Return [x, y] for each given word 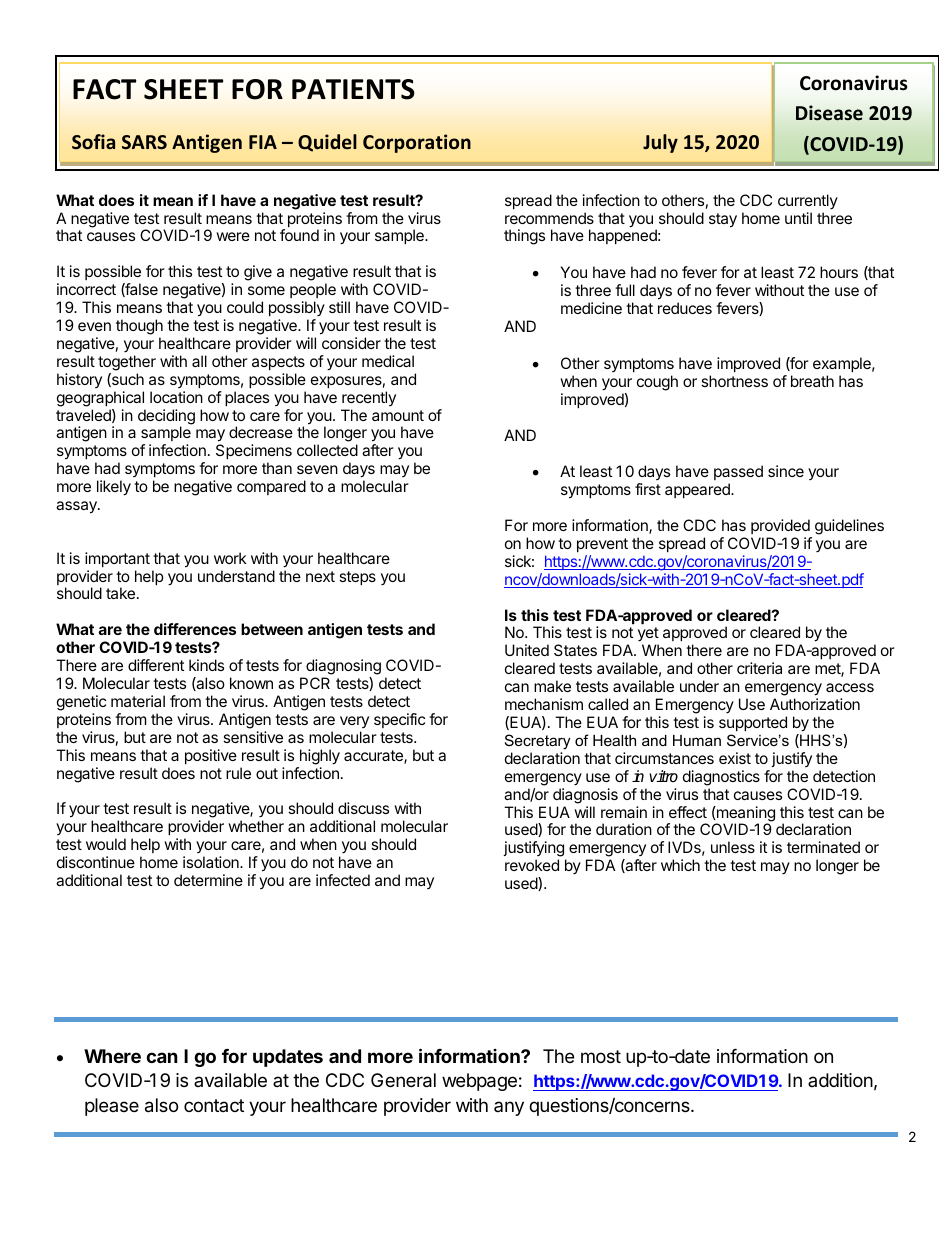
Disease [829, 113]
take [120, 593]
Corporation [417, 143]
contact [214, 1105]
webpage [479, 1082]
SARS [144, 142]
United [527, 650]
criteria [759, 668]
